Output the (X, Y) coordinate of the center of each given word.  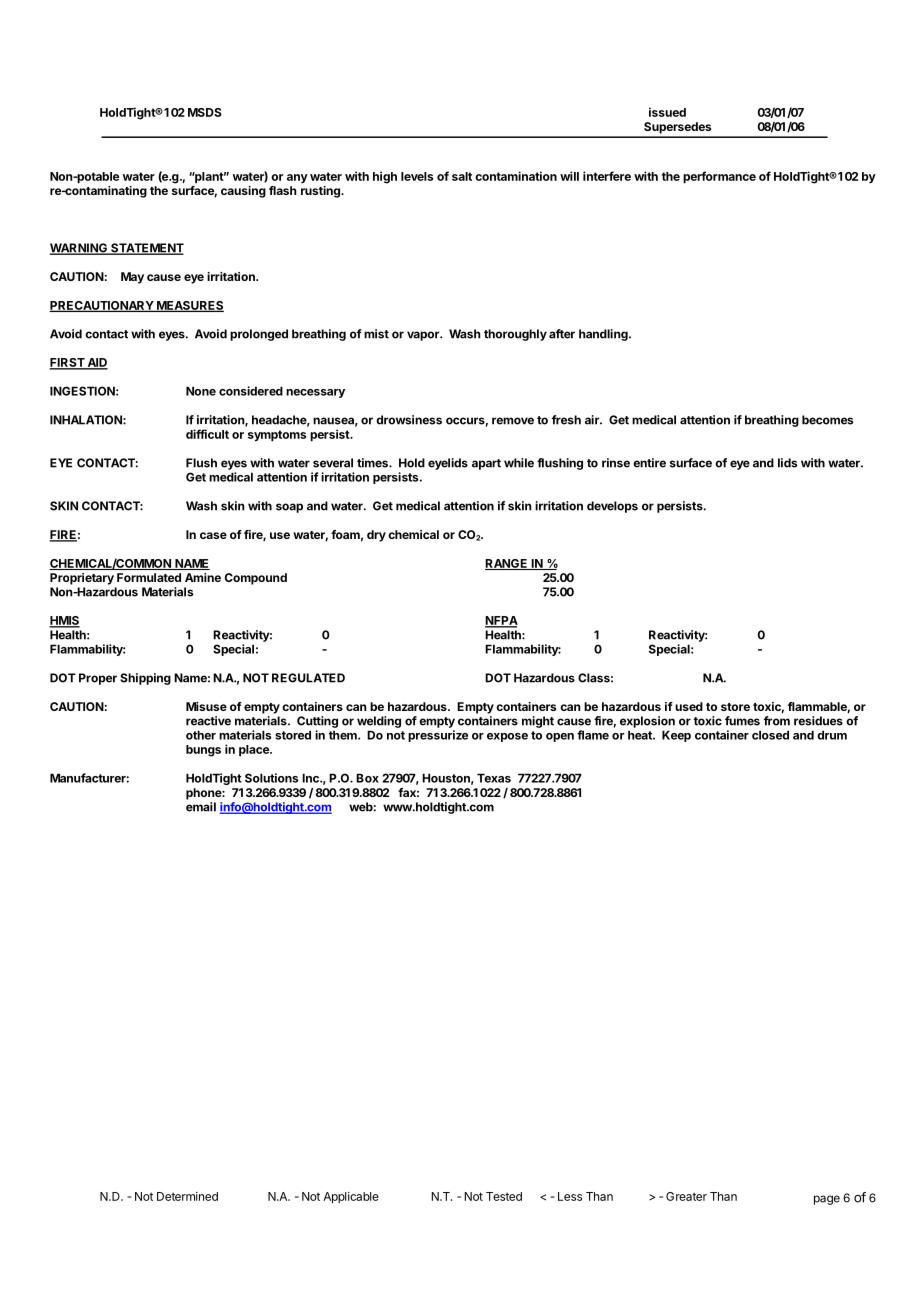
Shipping (145, 679)
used (689, 706)
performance (719, 177)
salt (462, 176)
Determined (187, 1196)
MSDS (205, 112)
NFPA (501, 621)
